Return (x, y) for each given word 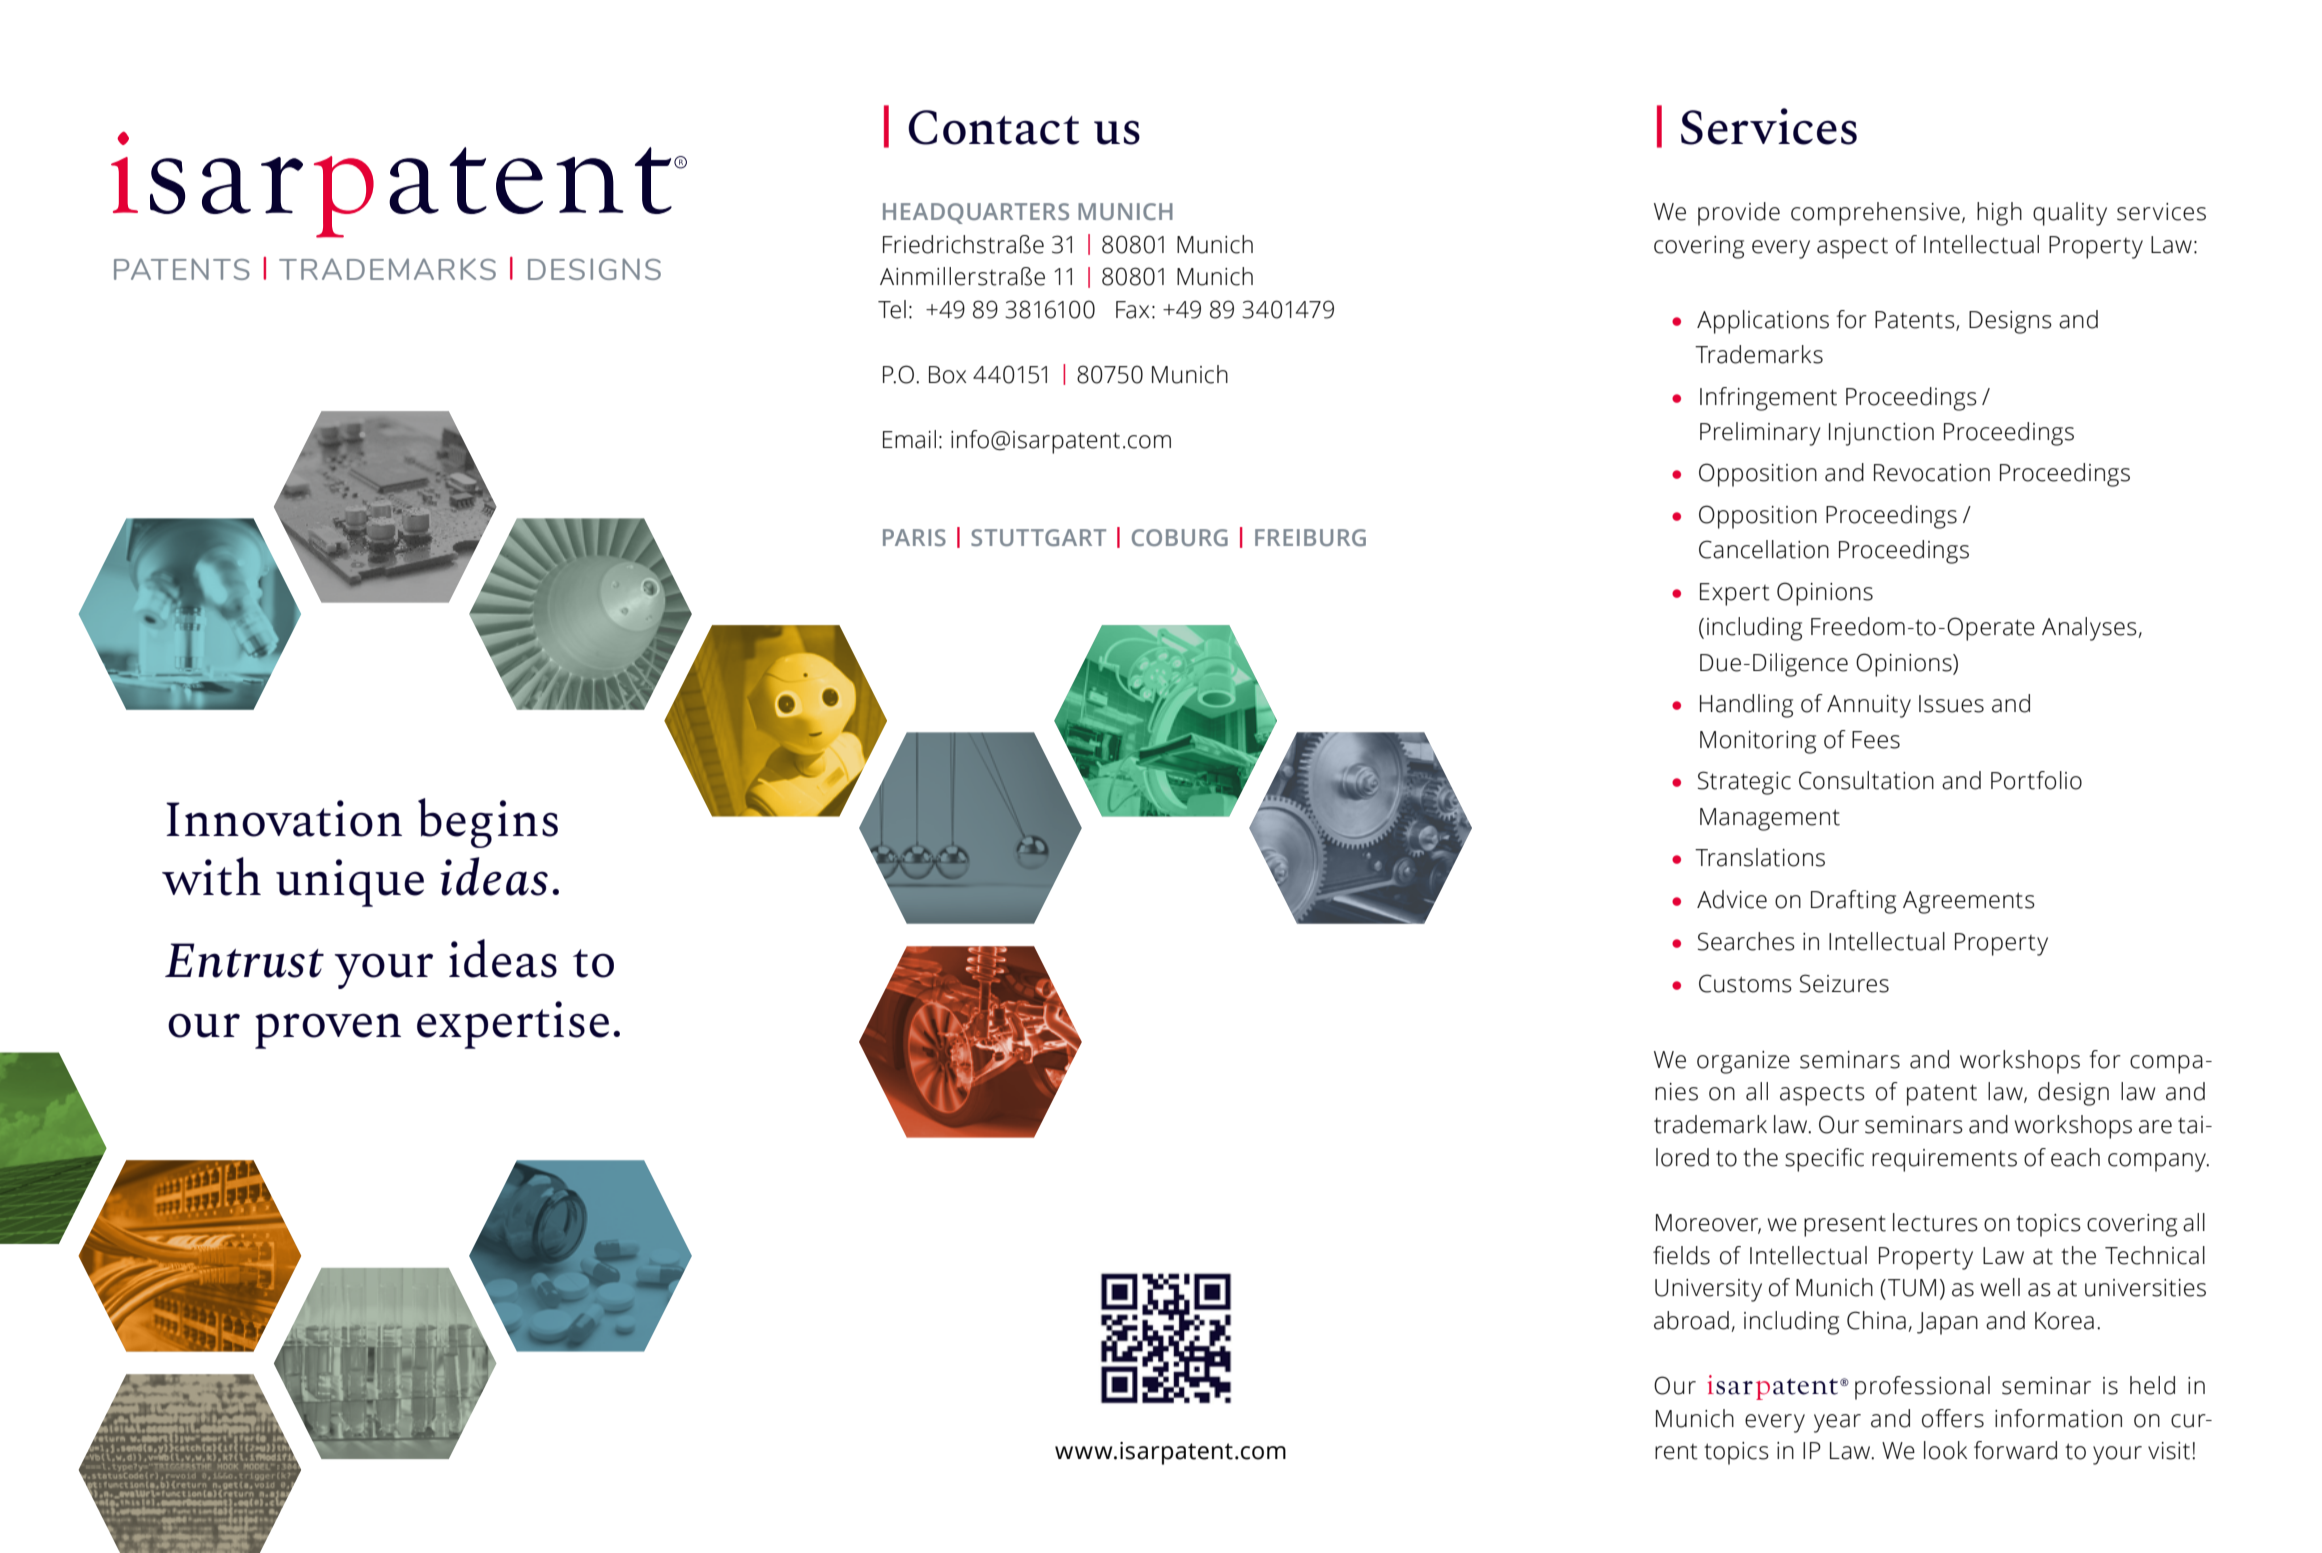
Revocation (1932, 473)
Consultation (1866, 780)
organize (1743, 1062)
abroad (1691, 1320)
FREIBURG (1310, 537)
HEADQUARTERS (976, 213)
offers (1953, 1418)
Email (909, 439)
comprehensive (1875, 214)
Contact (994, 127)
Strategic (1744, 783)
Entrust (244, 960)
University (1708, 1290)
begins (488, 823)
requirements (1944, 1160)
